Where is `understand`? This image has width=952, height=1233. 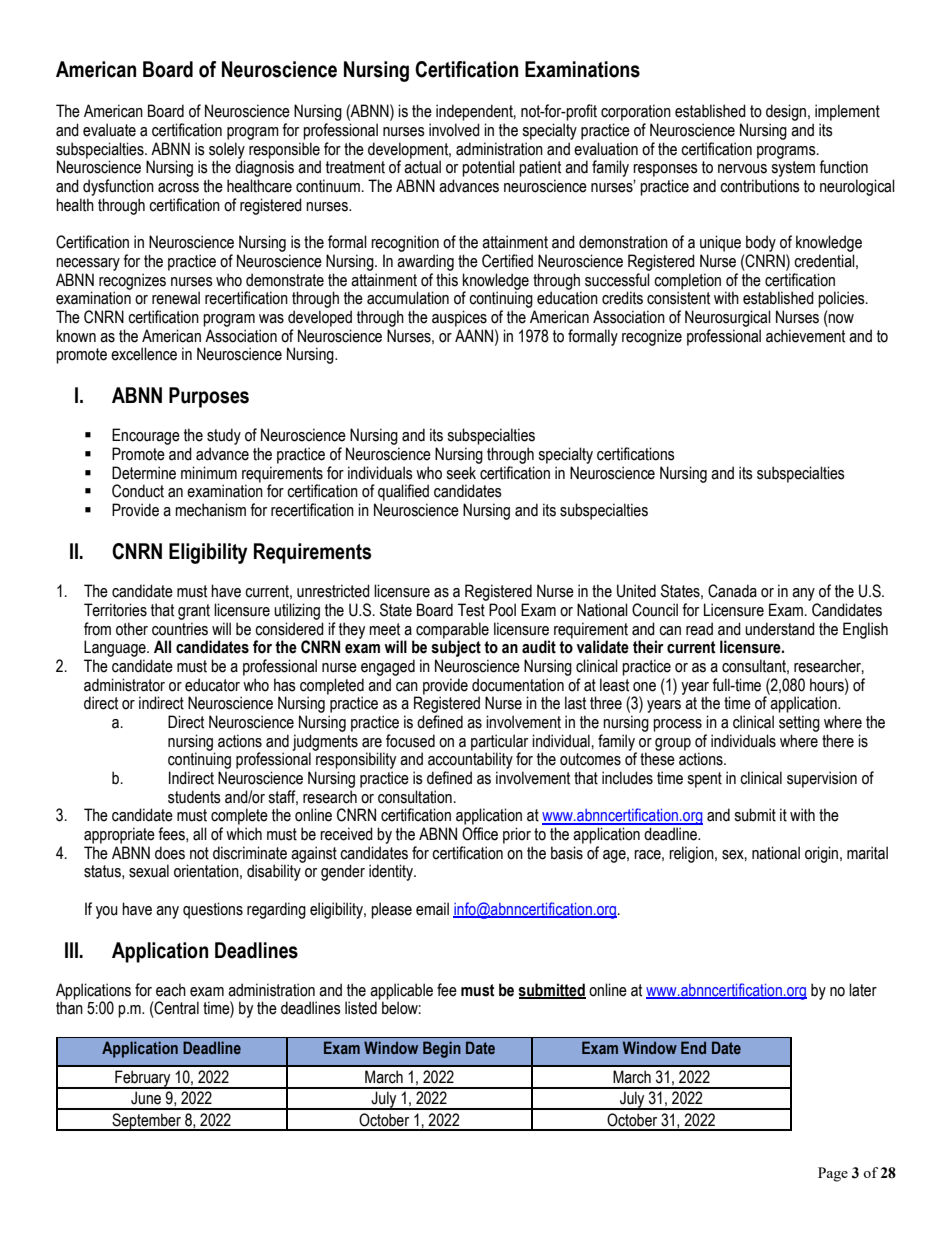
understand is located at coordinates (780, 629).
